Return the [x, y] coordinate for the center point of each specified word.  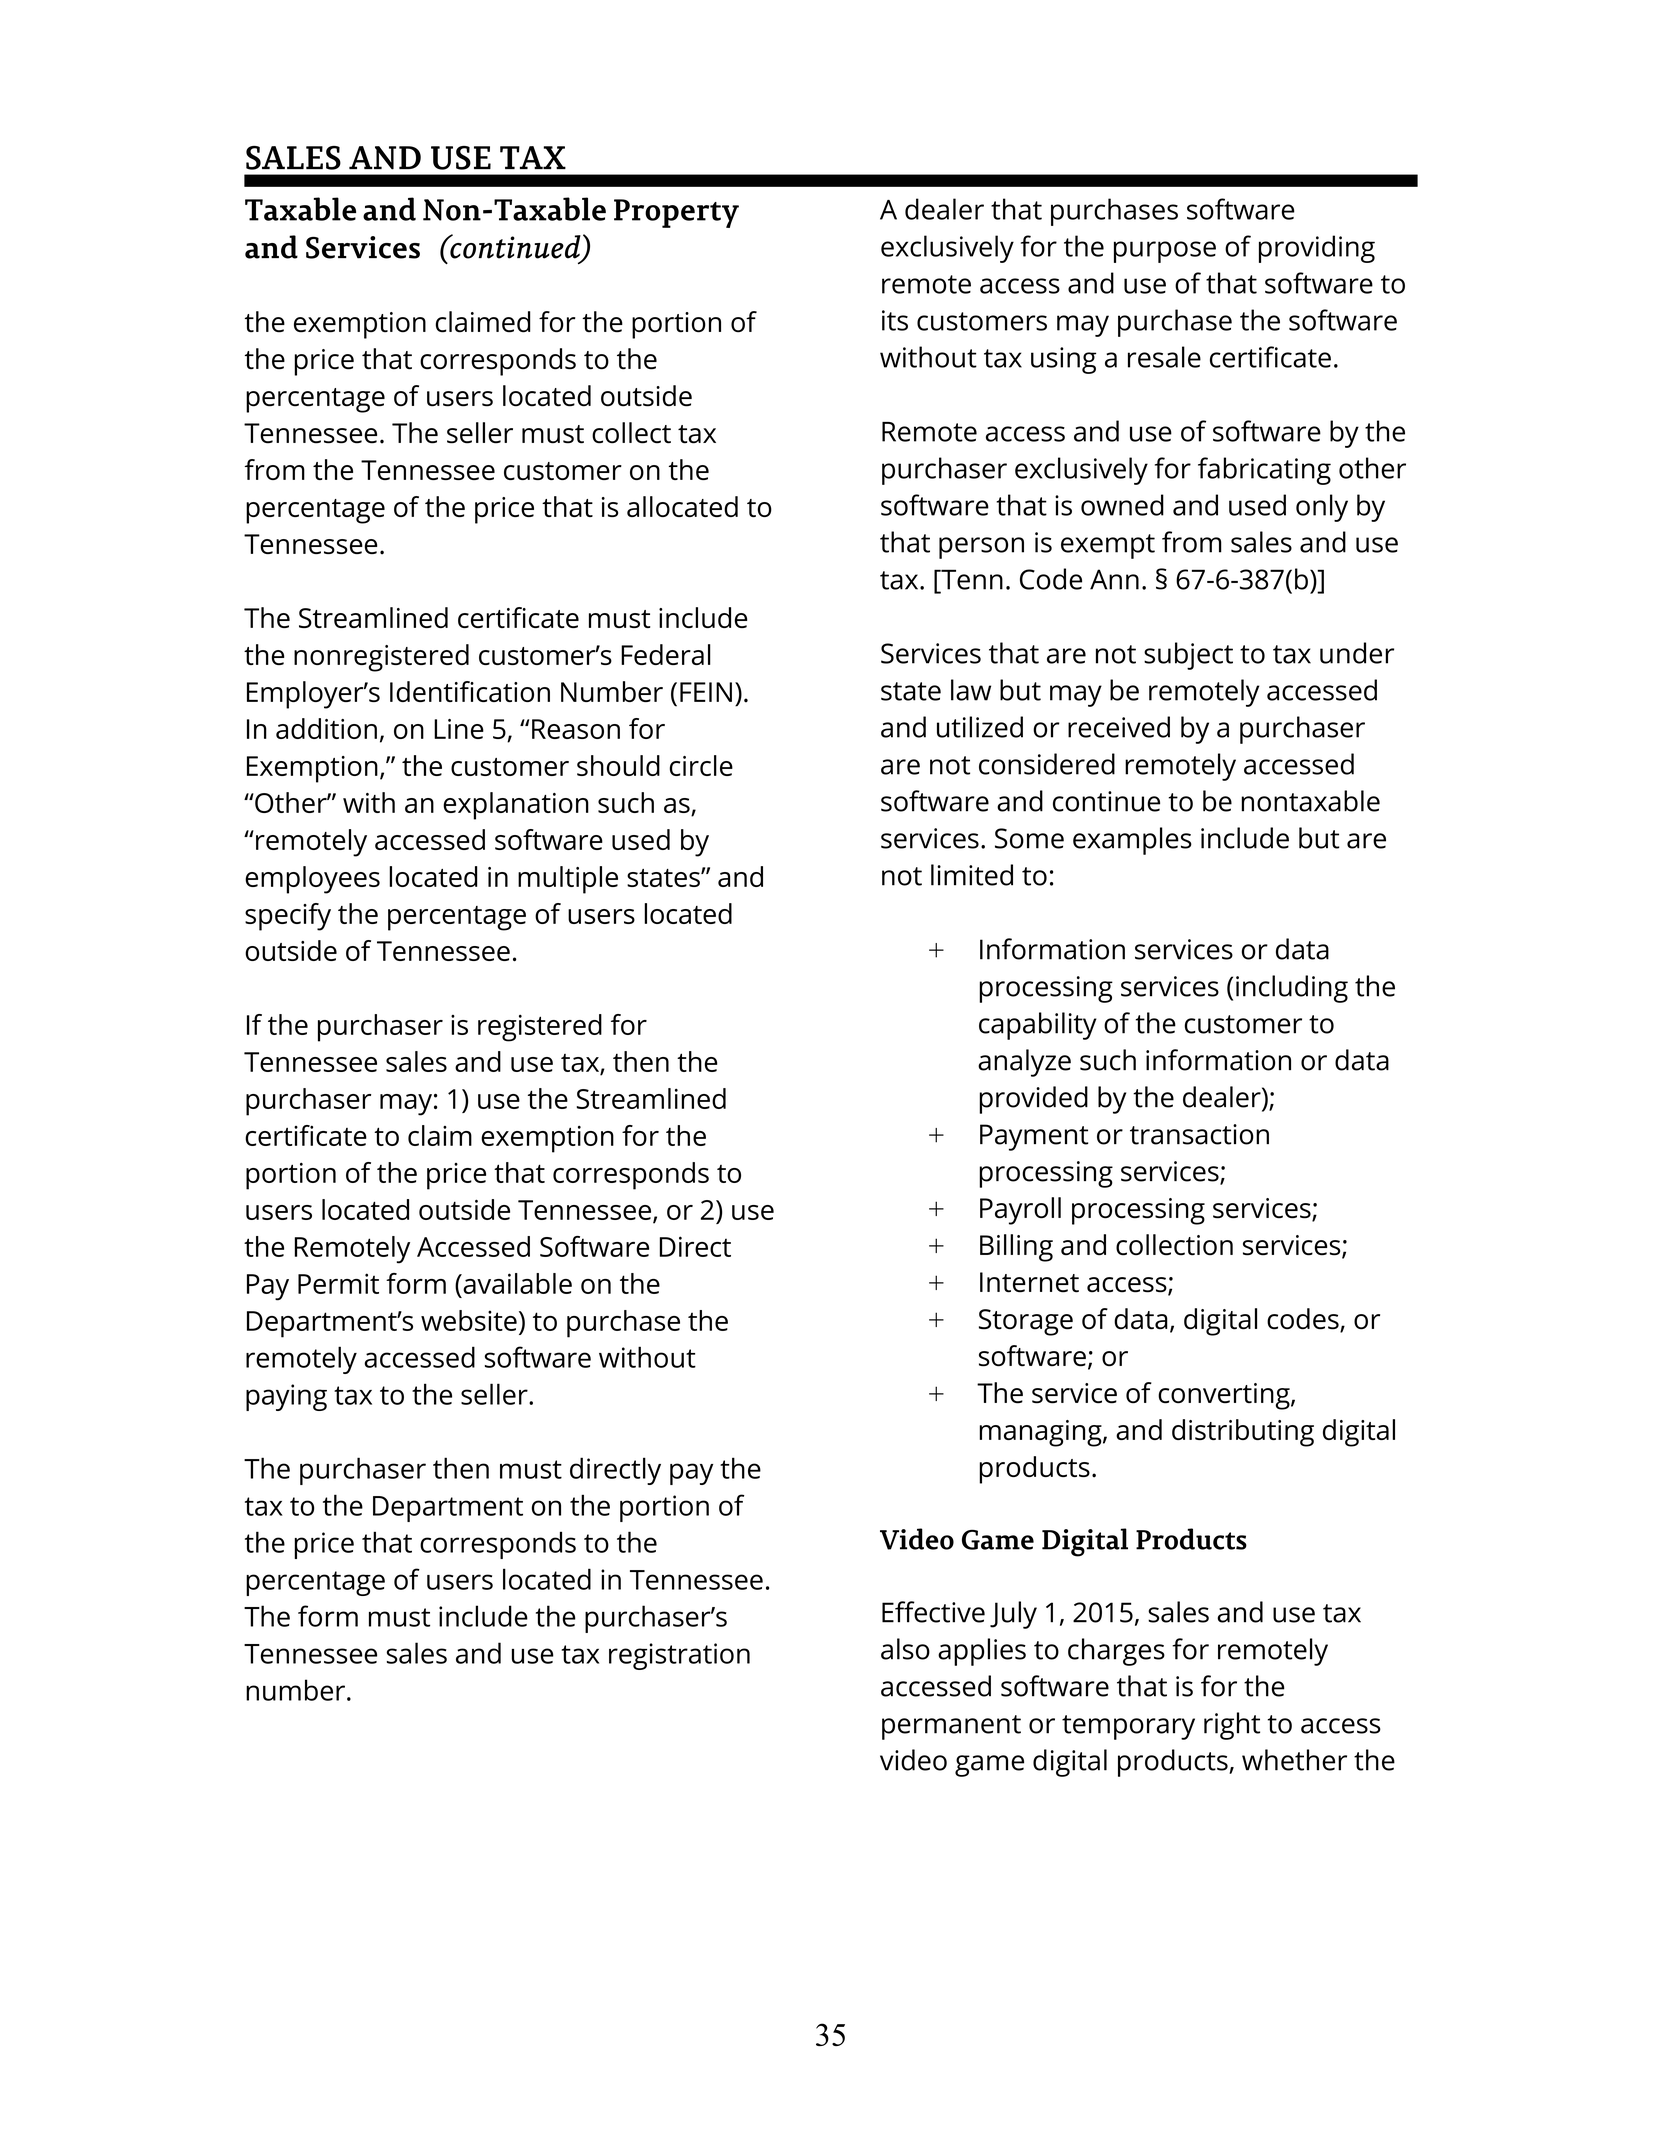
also [905, 1649]
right [1232, 1726]
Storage [1026, 1322]
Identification [470, 691]
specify [288, 917]
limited [972, 875]
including [1292, 989]
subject [1188, 656]
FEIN [706, 692]
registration [679, 1656]
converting [1225, 1396]
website [469, 1320]
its [895, 320]
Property [676, 213]
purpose [1165, 252]
